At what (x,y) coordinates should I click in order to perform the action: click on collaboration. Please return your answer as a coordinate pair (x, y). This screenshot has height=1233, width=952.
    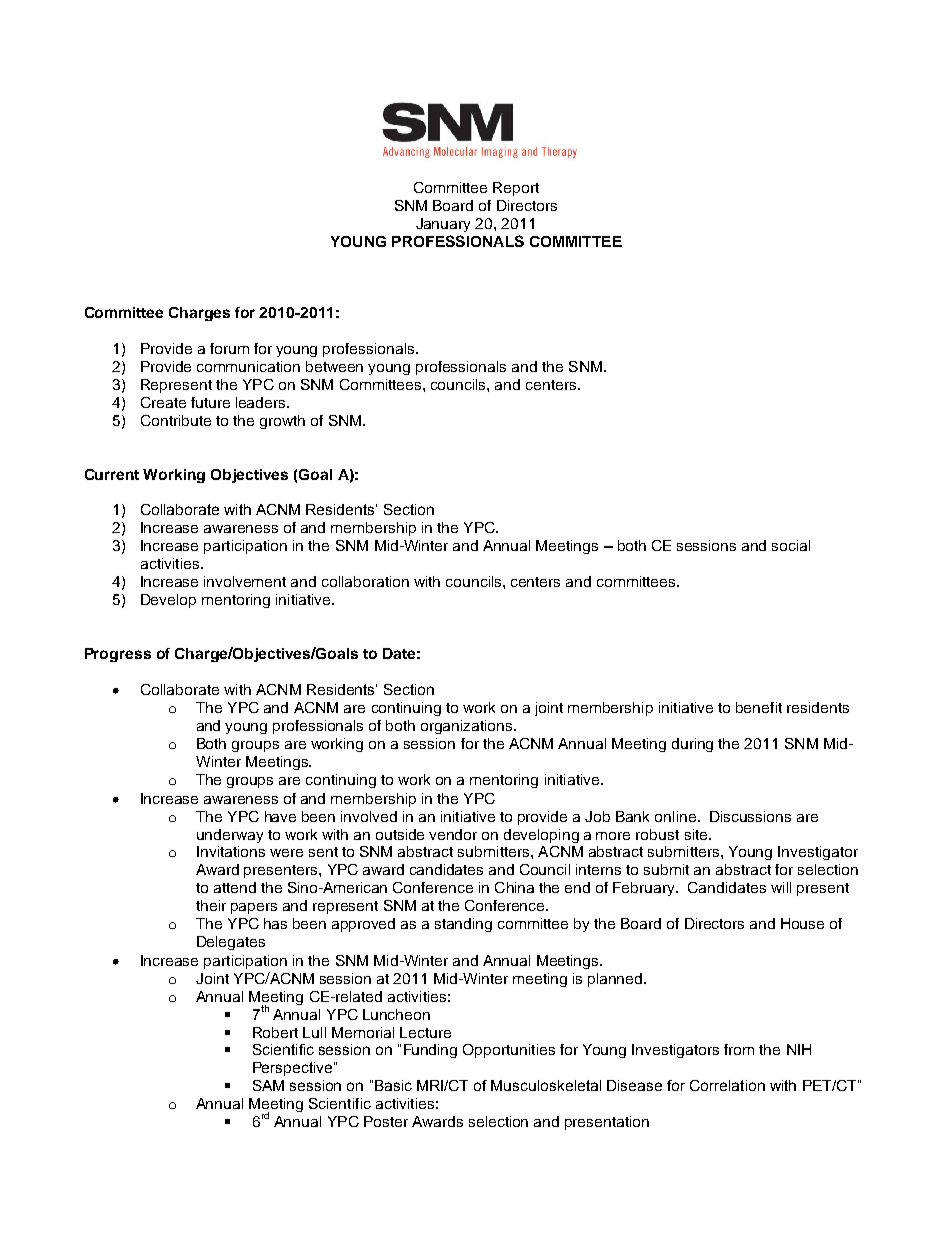
    Looking at the image, I should click on (365, 581).
